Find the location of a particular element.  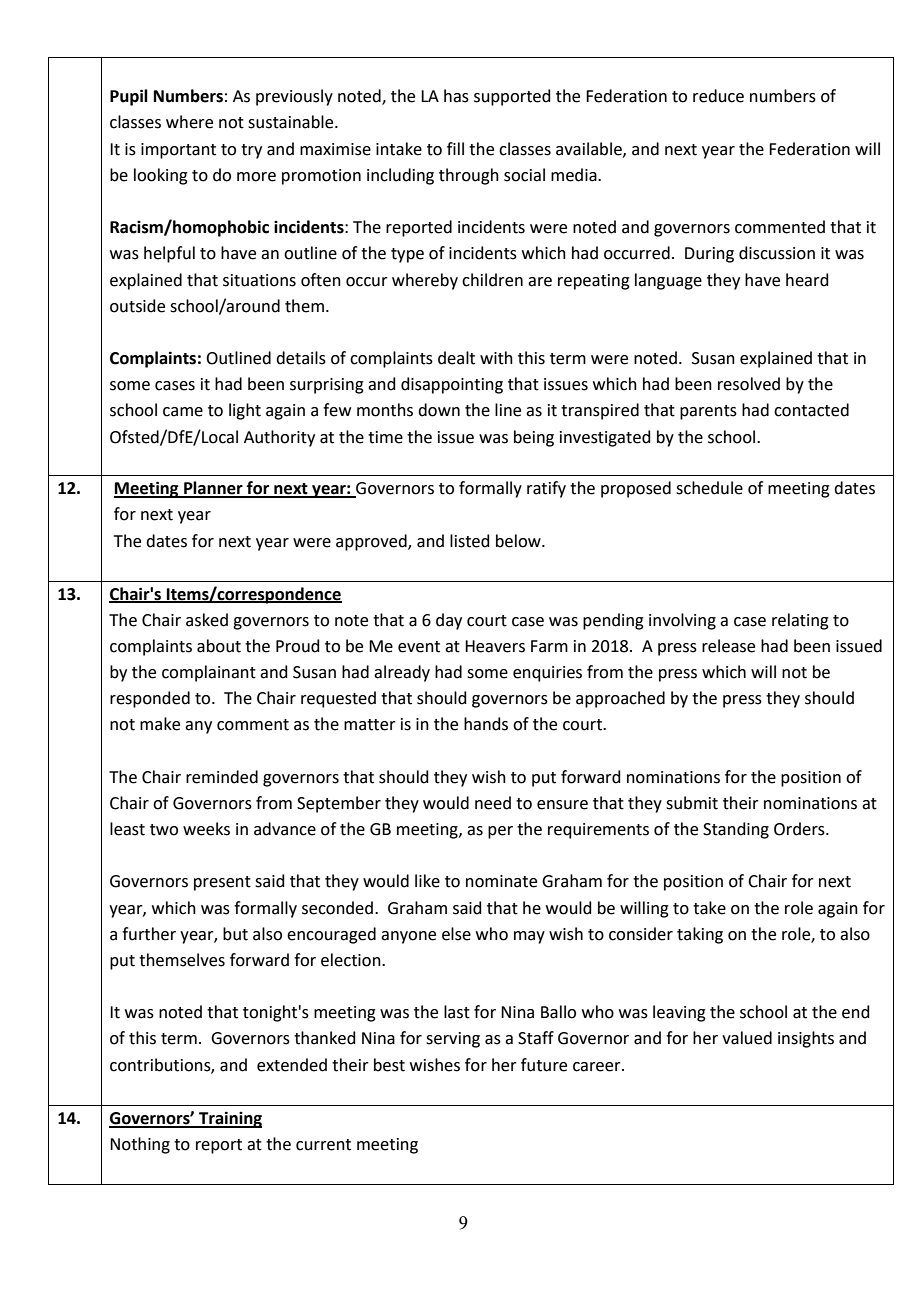

day is located at coordinates (449, 621).
